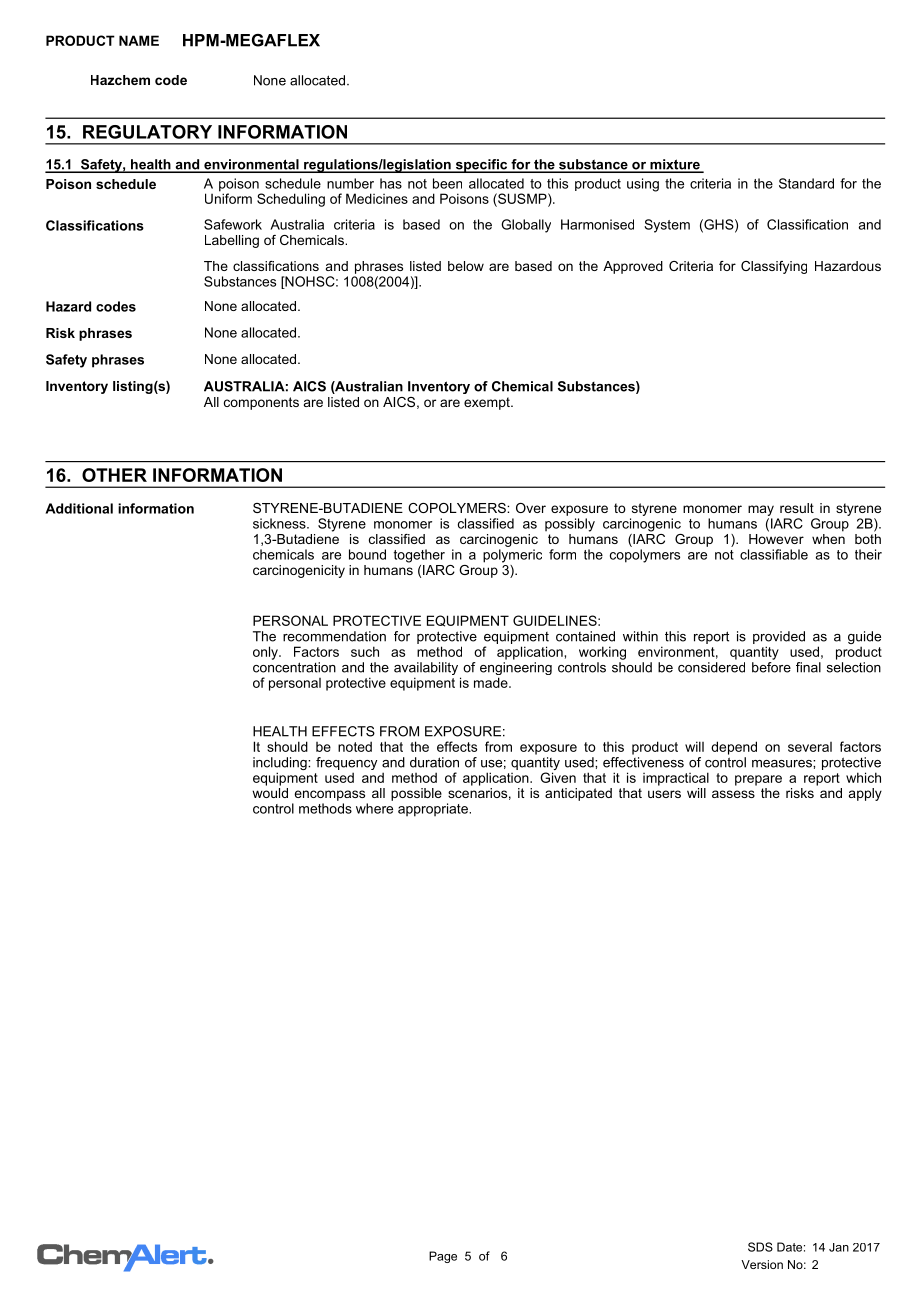  Describe the element at coordinates (760, 1247) in the image. I see `SDS` at that location.
